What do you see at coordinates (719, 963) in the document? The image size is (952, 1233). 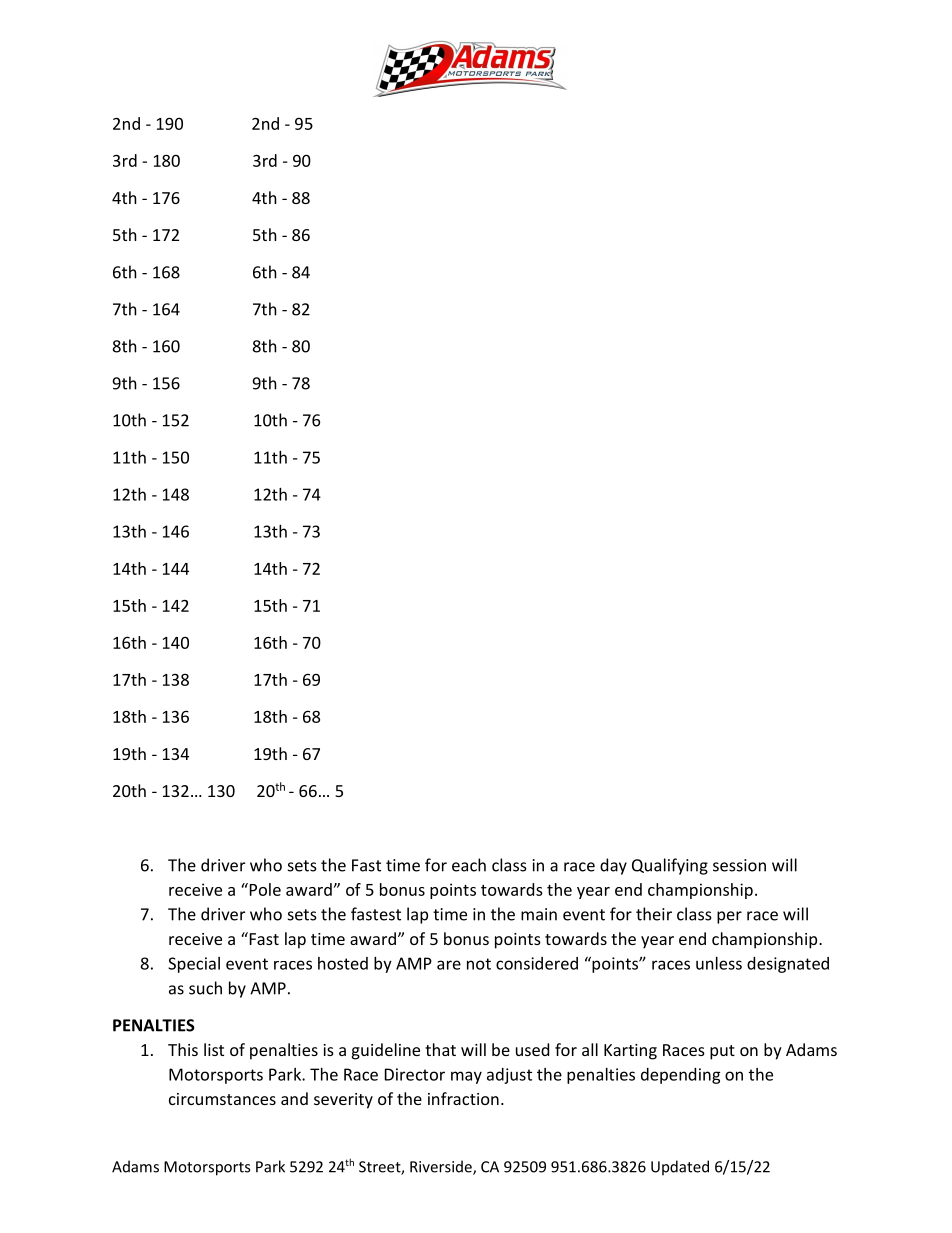 I see `unless` at bounding box center [719, 963].
